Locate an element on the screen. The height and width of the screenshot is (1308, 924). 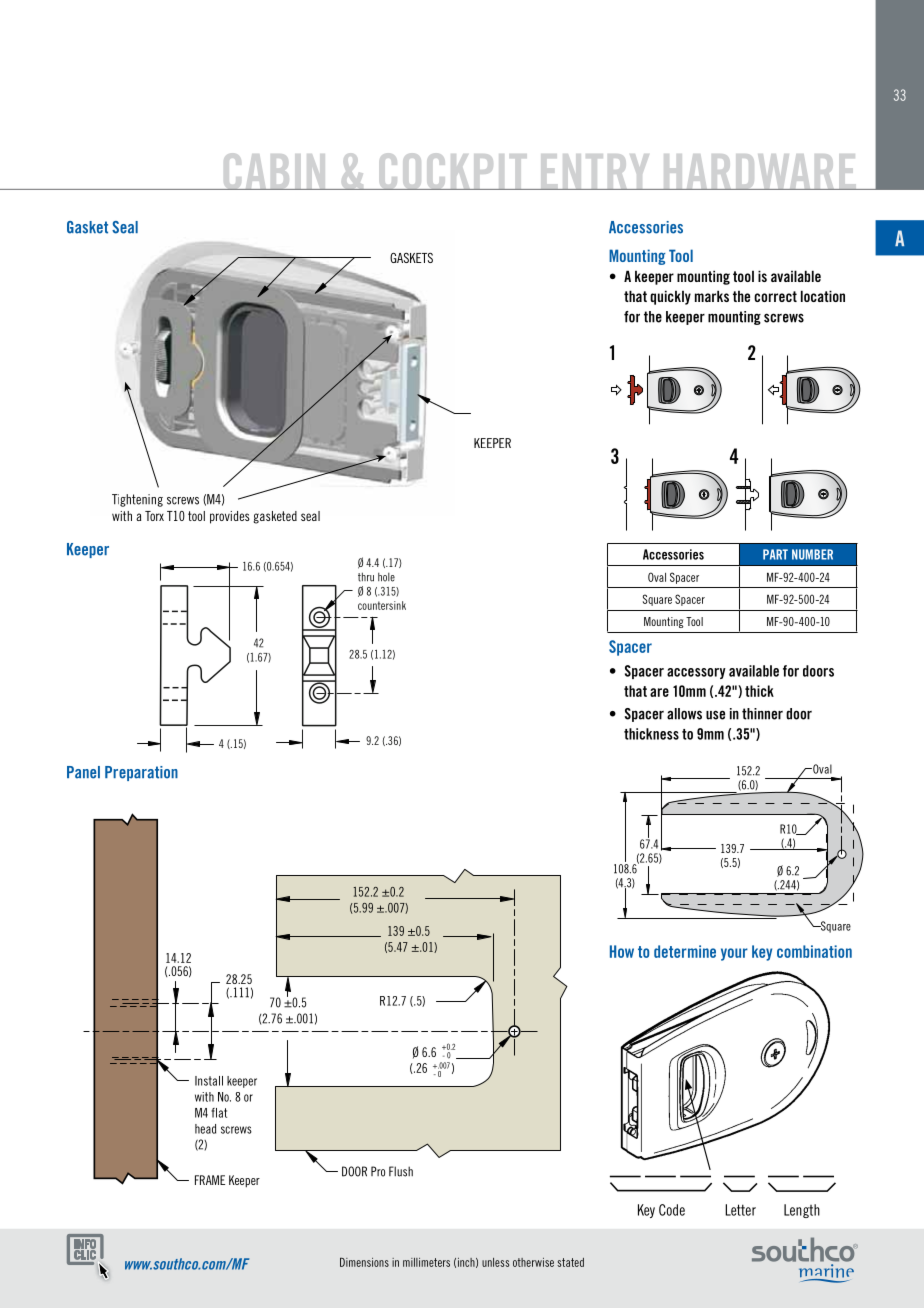
Preparation is located at coordinates (141, 773).
